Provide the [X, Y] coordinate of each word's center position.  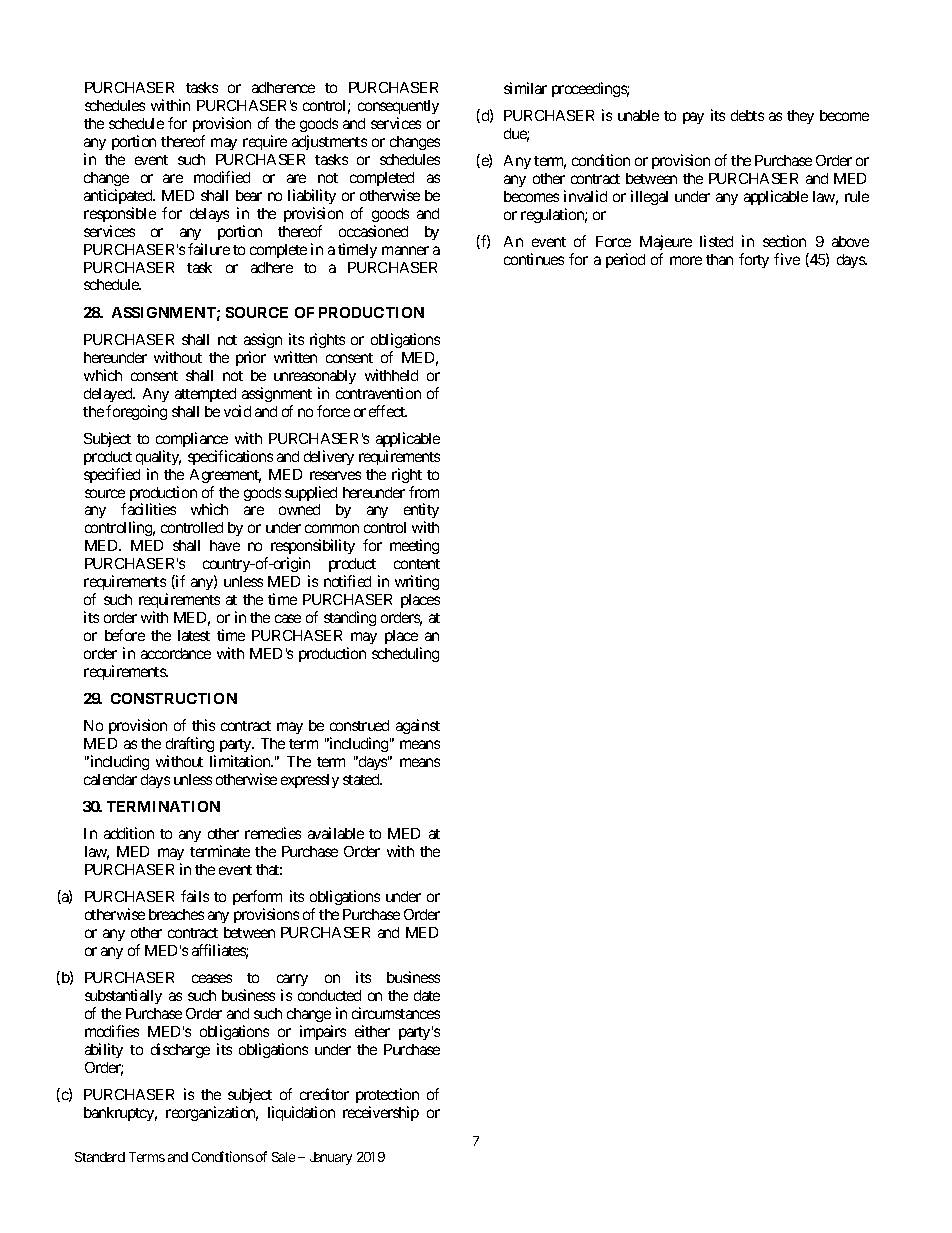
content [417, 564]
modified [222, 177]
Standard [100, 1157]
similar [525, 88]
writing [417, 582]
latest [194, 635]
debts [747, 115]
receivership [381, 1113]
